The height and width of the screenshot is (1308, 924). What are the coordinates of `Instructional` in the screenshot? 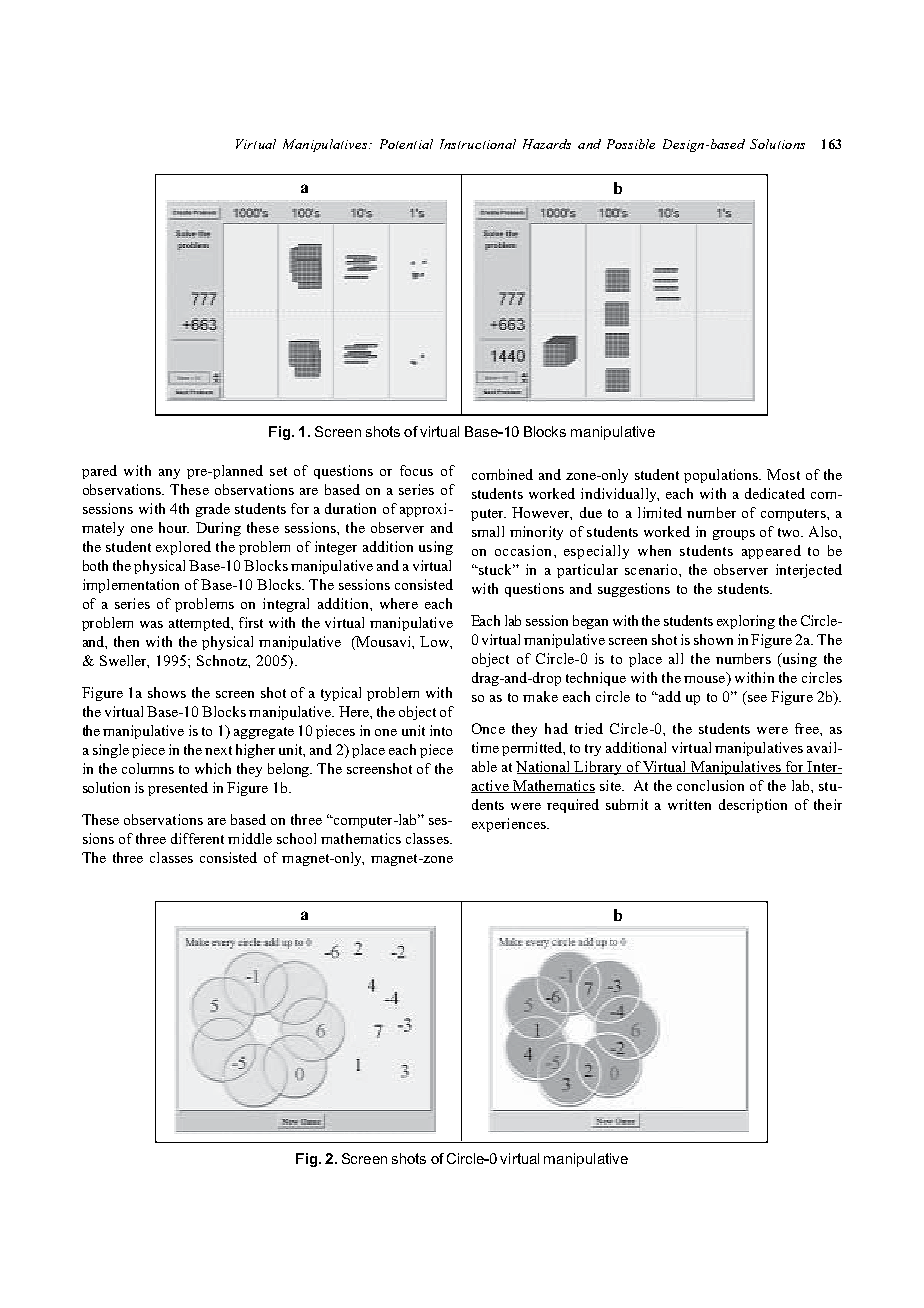 It's located at (478, 144).
